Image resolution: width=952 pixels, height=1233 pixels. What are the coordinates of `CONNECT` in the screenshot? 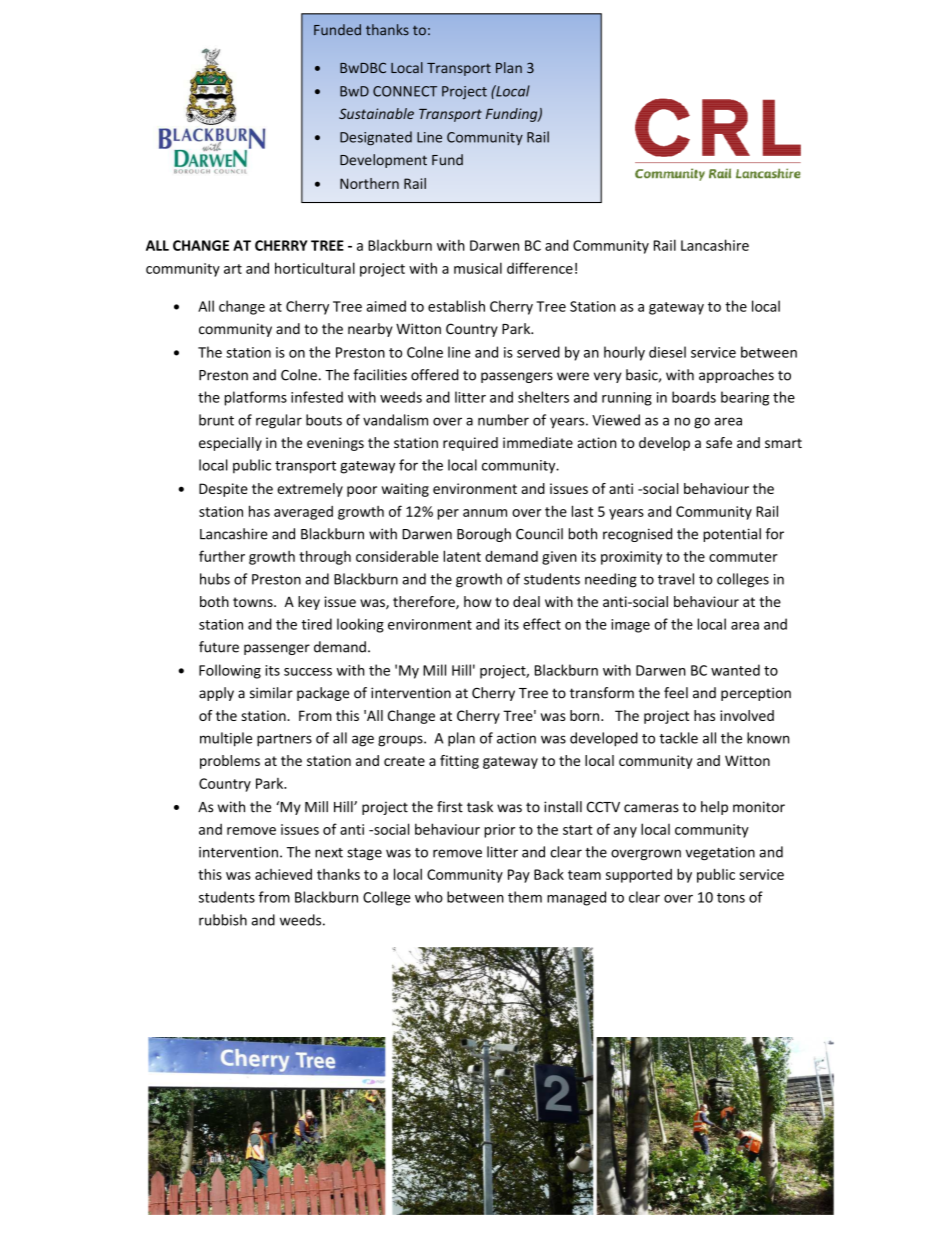 It's located at (405, 91).
